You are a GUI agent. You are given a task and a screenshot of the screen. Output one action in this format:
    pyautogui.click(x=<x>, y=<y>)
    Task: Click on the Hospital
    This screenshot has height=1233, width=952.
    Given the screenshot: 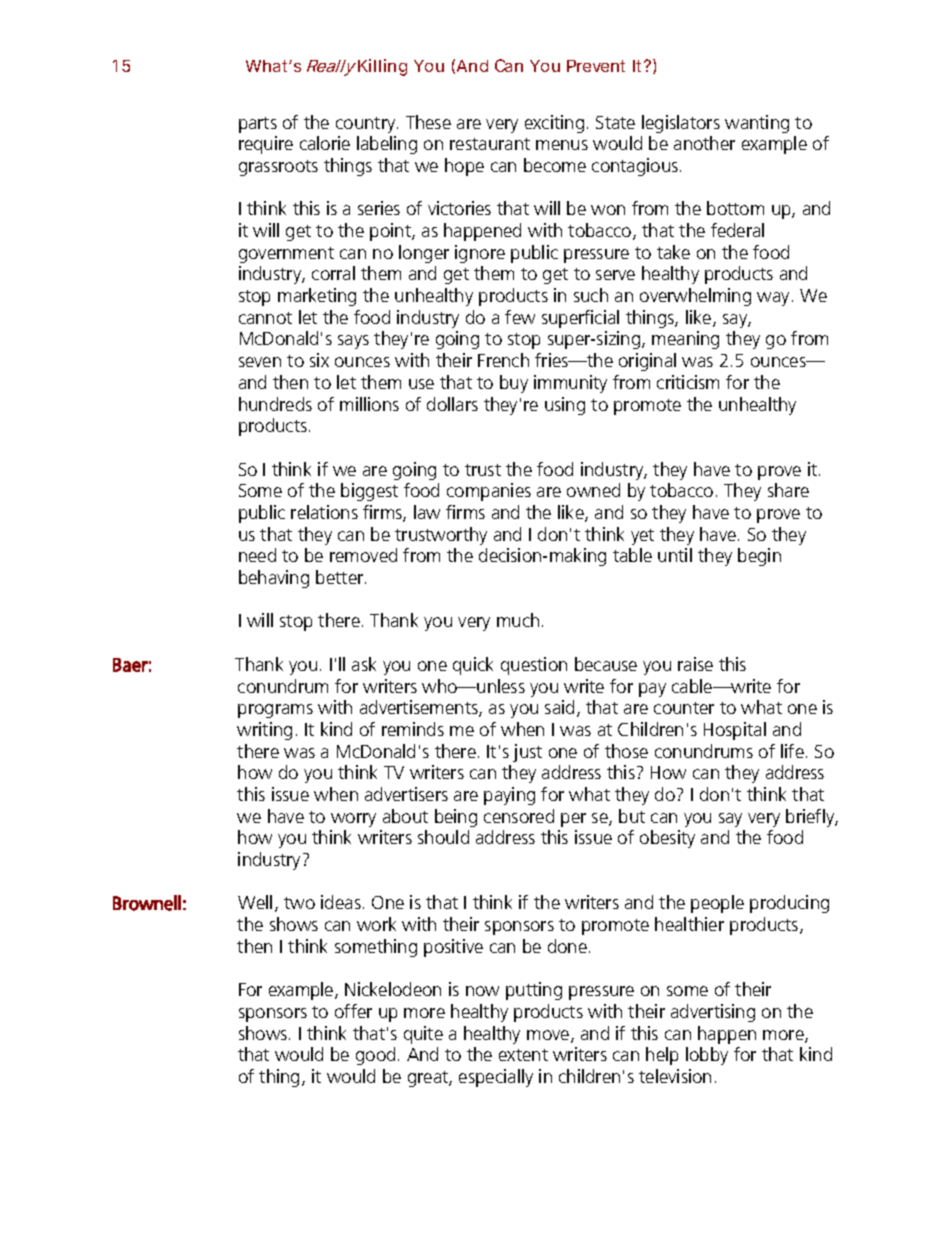 What is the action you would take?
    pyautogui.click(x=735, y=731)
